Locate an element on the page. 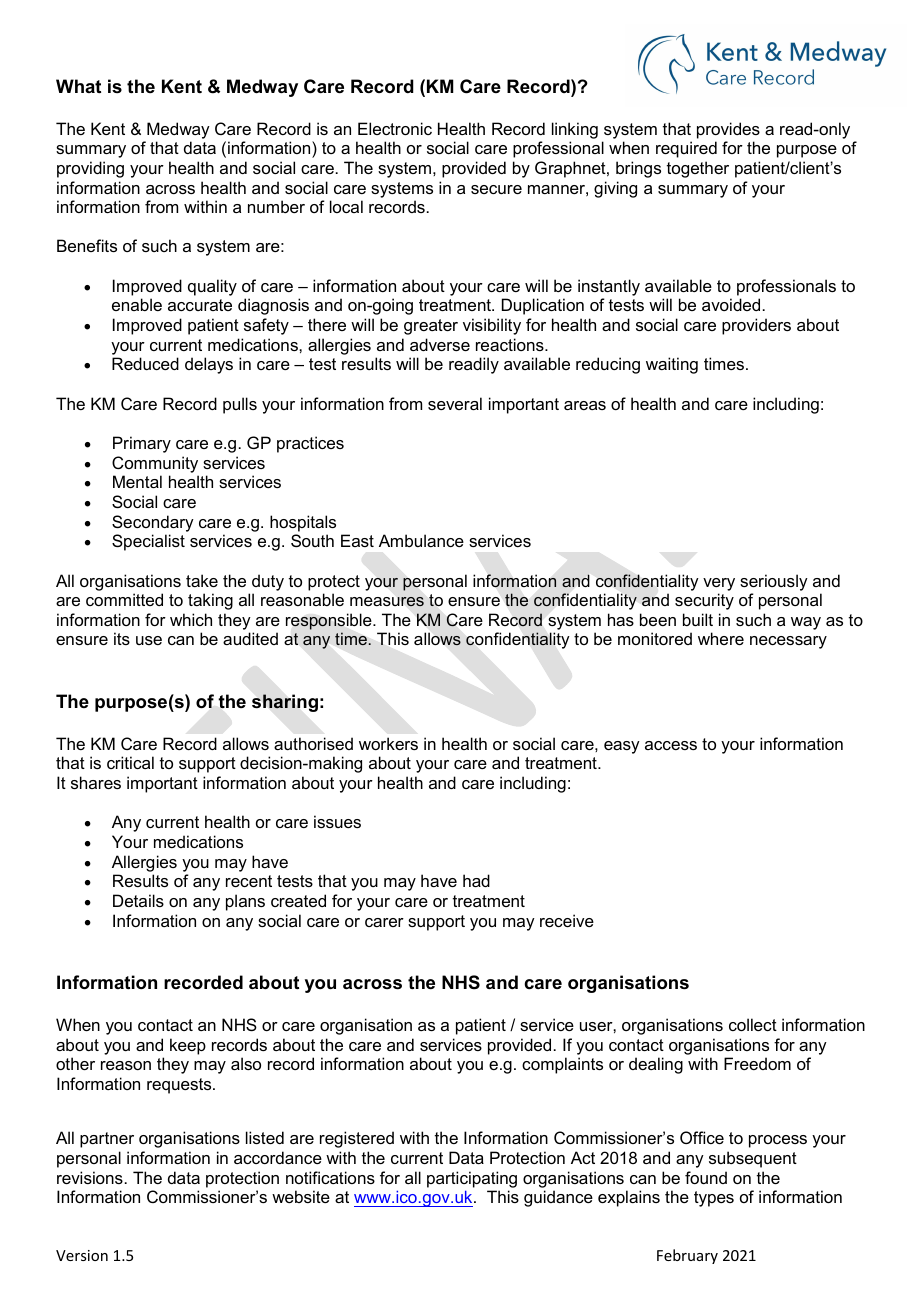 This page has height=1308, width=924. Electronic is located at coordinates (395, 128).
